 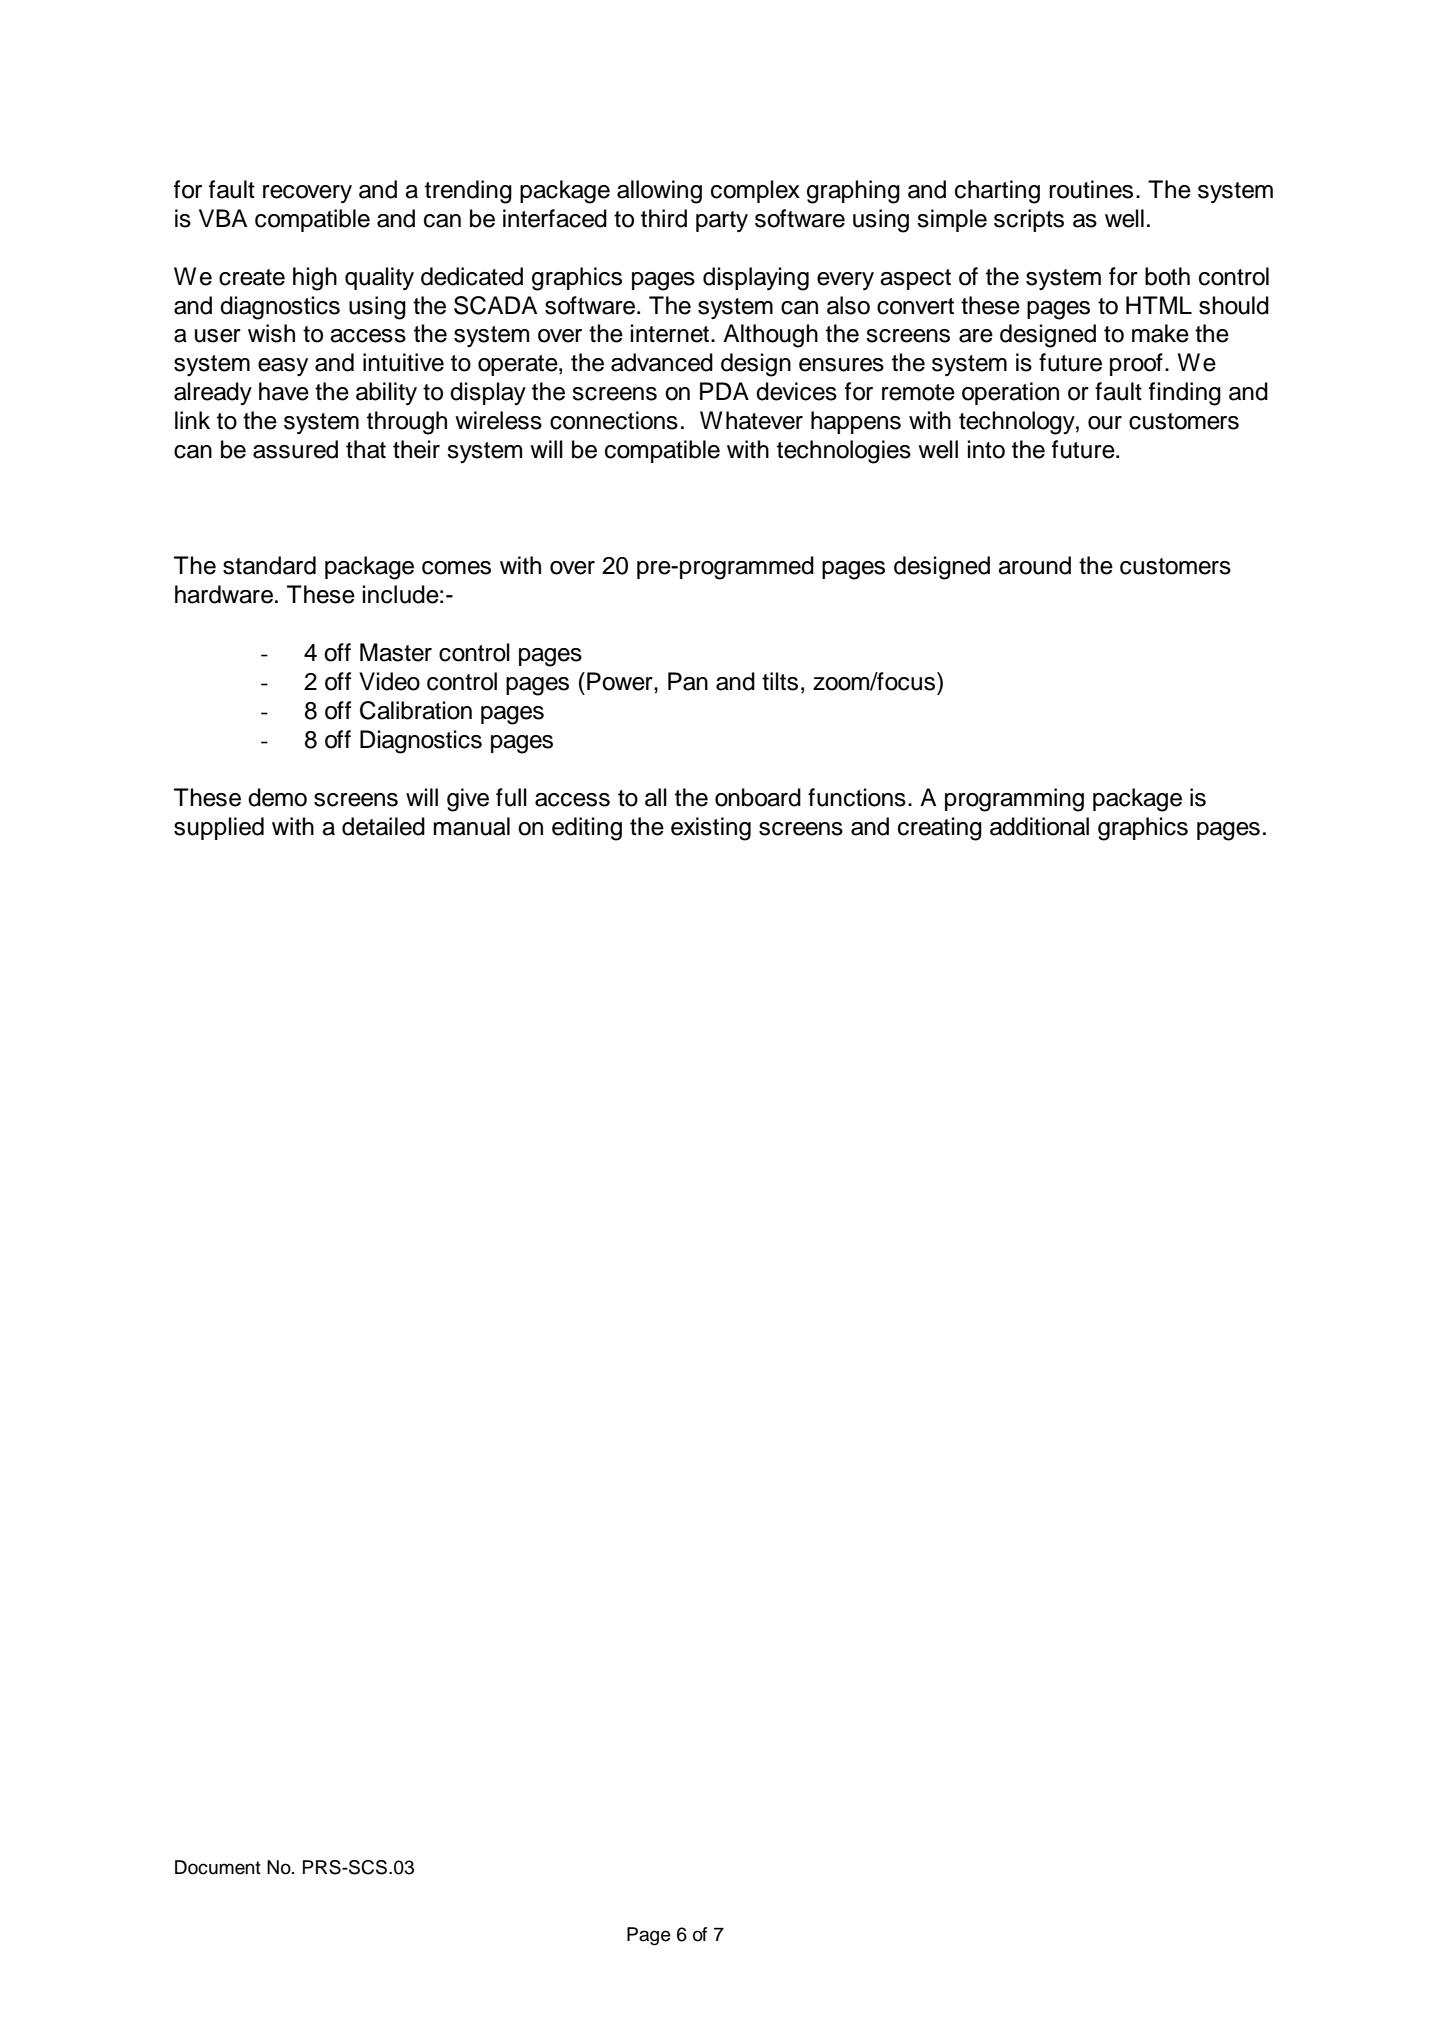 I want to click on additional, so click(x=1039, y=826).
